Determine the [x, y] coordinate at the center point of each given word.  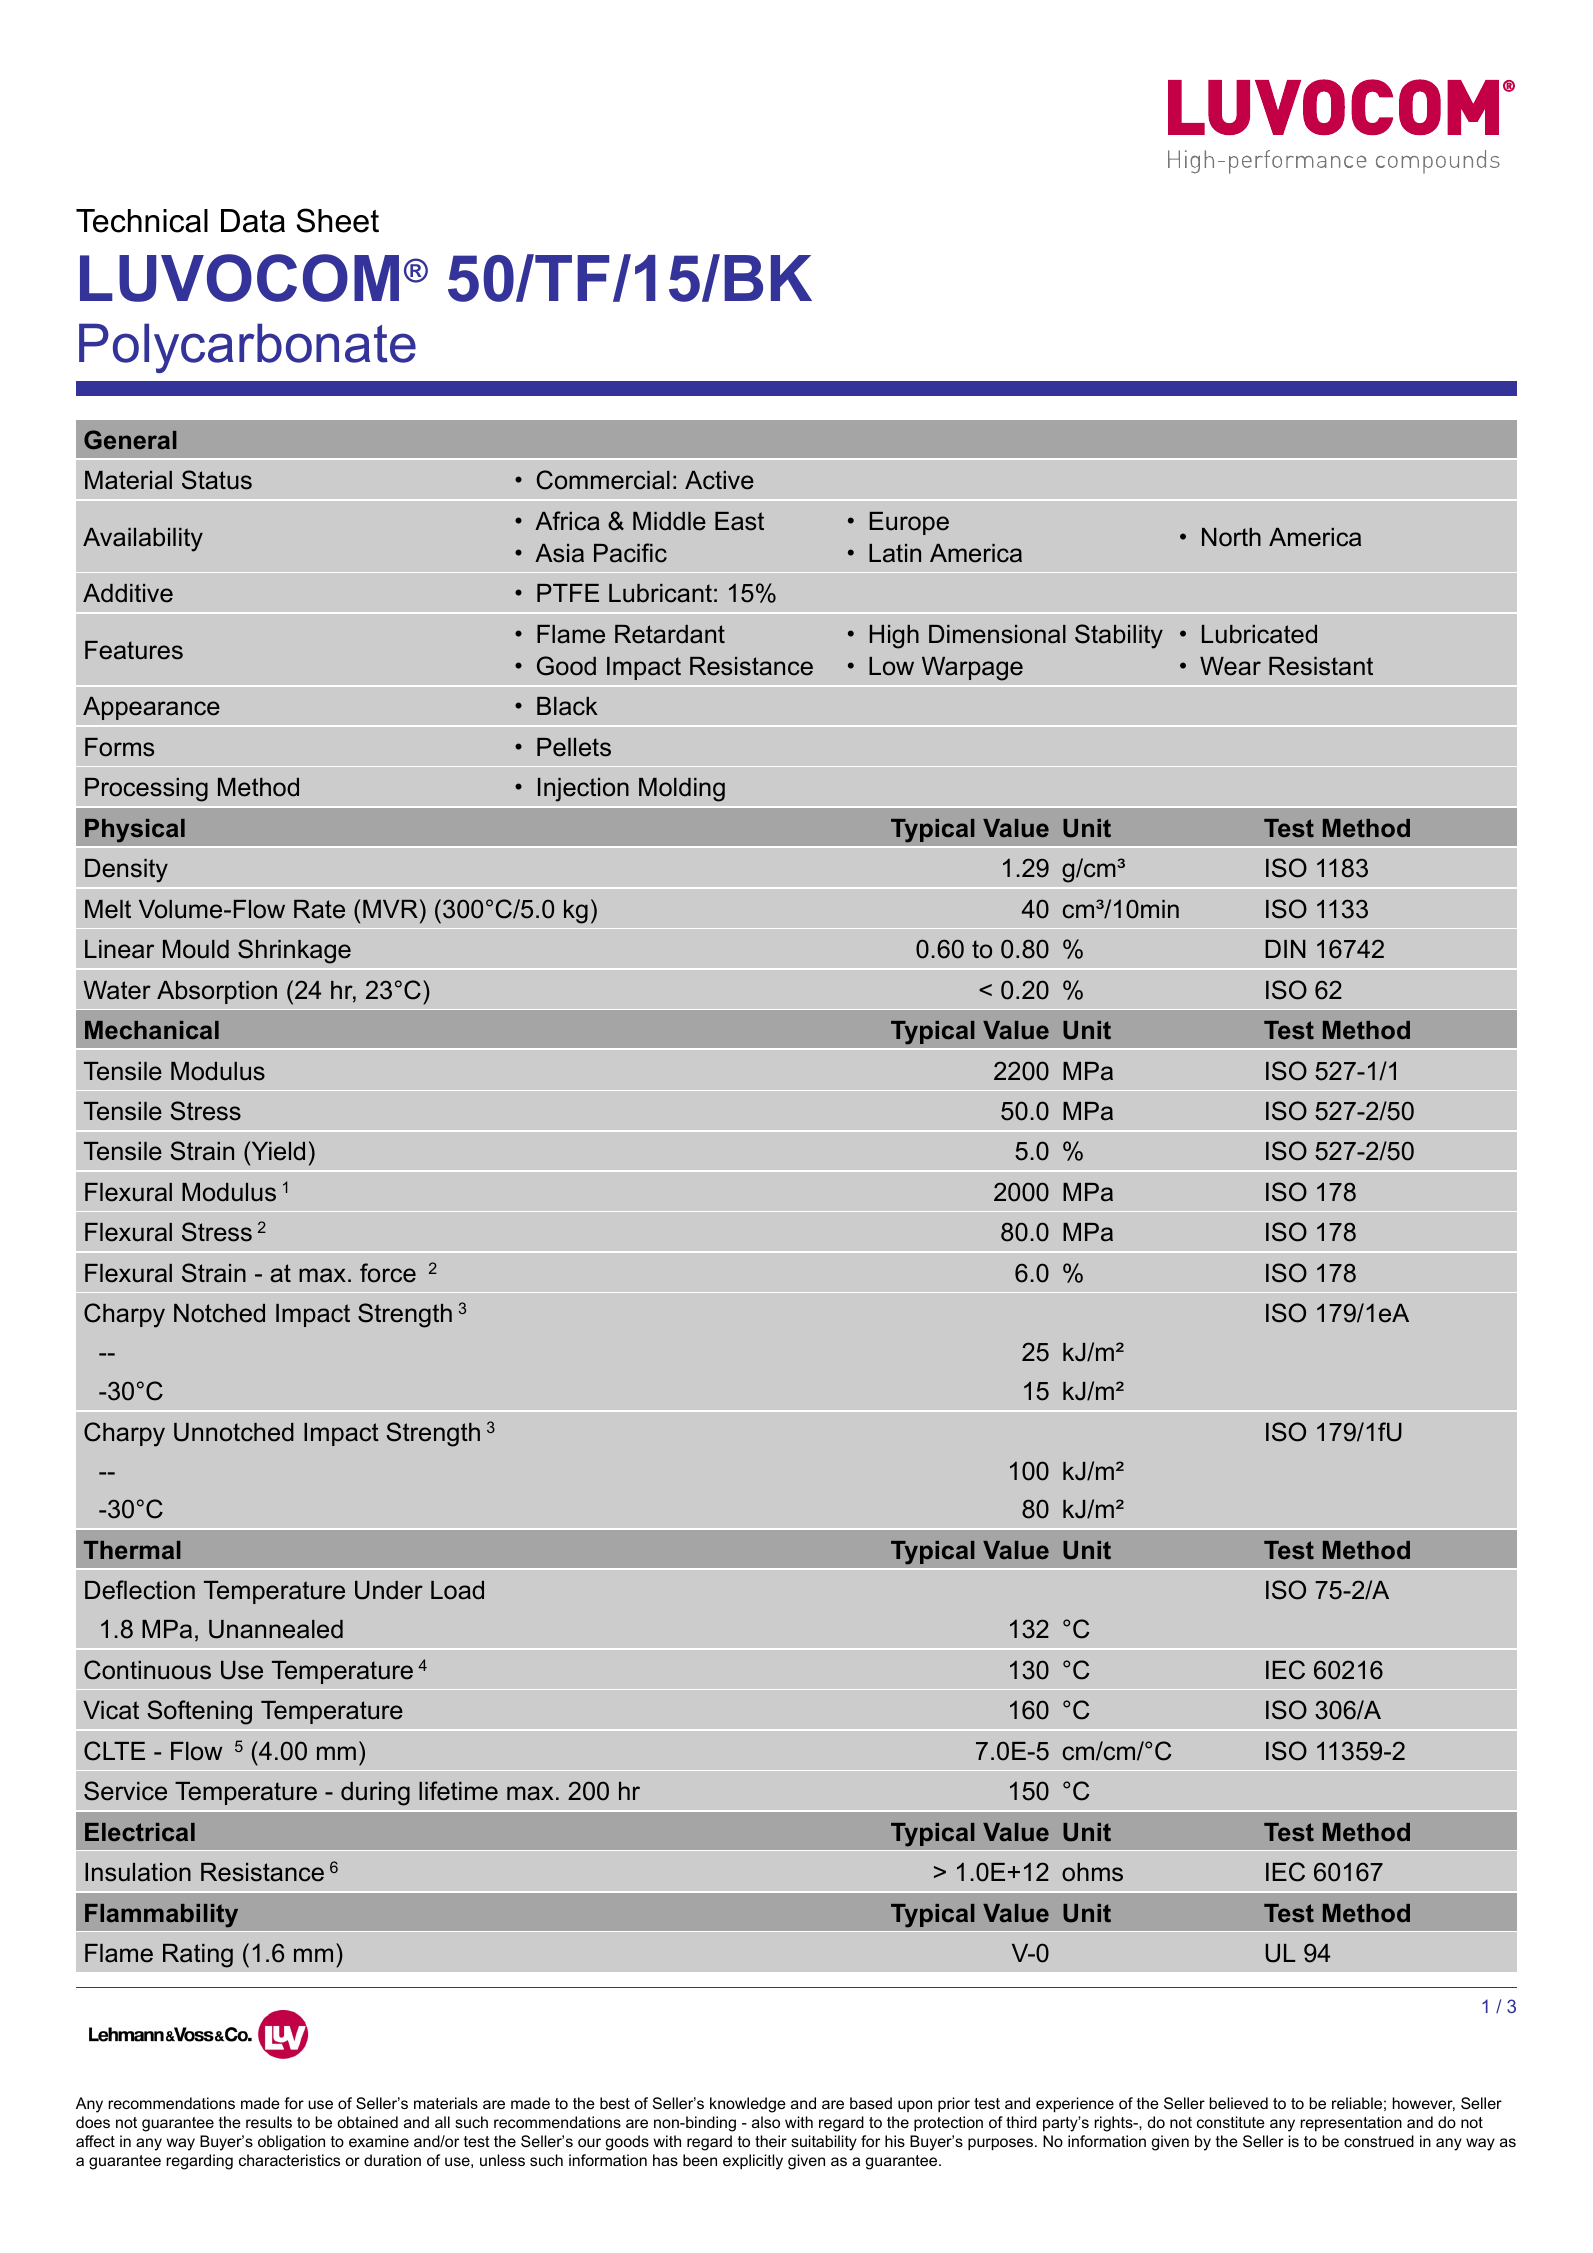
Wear [1230, 666]
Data [253, 221]
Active [719, 480]
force [388, 1273]
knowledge [748, 2105]
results [269, 2122]
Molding [682, 790]
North [1231, 537]
